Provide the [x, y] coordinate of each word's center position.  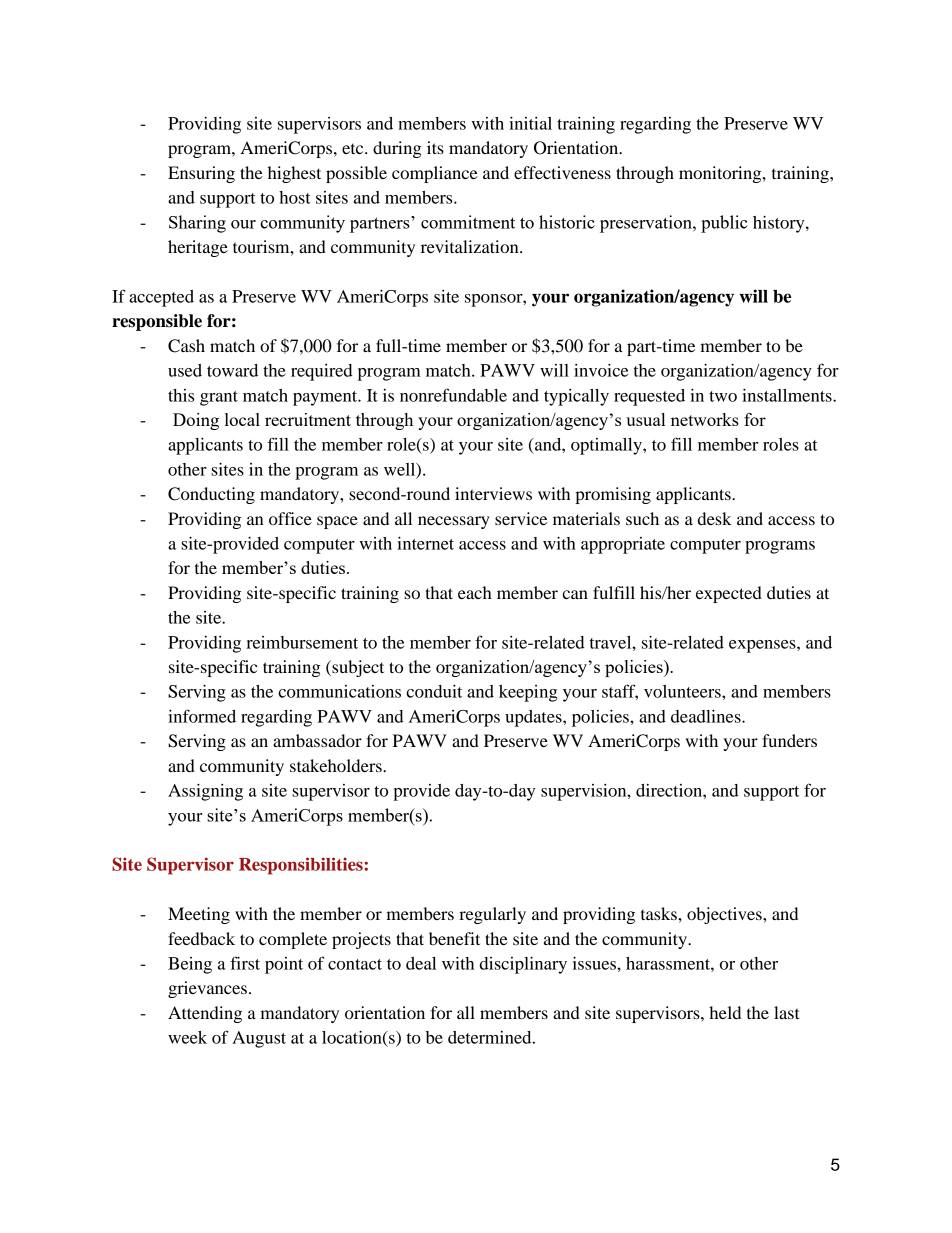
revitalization [471, 246]
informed [202, 716]
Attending [205, 1014]
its [435, 147]
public [724, 224]
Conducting [211, 495]
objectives [725, 915]
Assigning [205, 792]
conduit [434, 691]
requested [649, 397]
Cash [186, 346]
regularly [492, 915]
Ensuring [201, 174]
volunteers [683, 691]
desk [715, 518]
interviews [493, 493]
